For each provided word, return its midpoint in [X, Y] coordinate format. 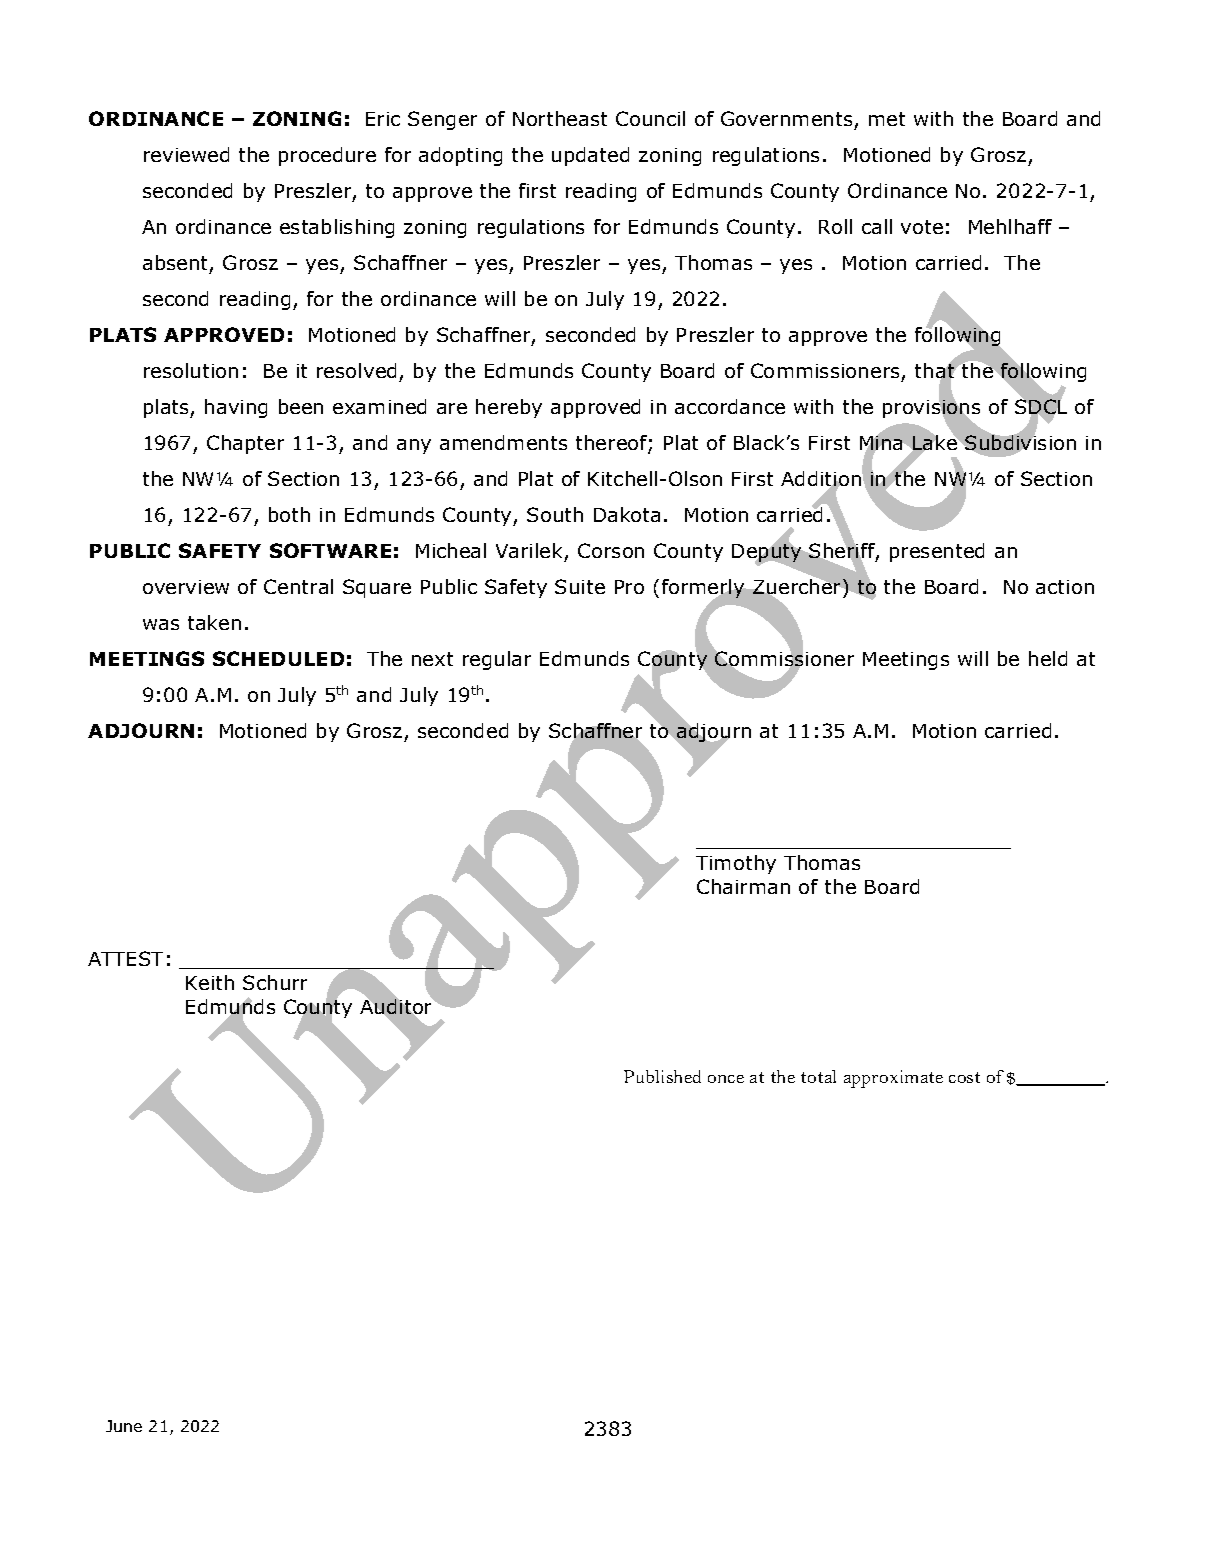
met [887, 119]
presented [937, 552]
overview [186, 587]
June [124, 1426]
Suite [580, 586]
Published [662, 1076]
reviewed [186, 154]
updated [590, 156]
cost [964, 1077]
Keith [210, 982]
